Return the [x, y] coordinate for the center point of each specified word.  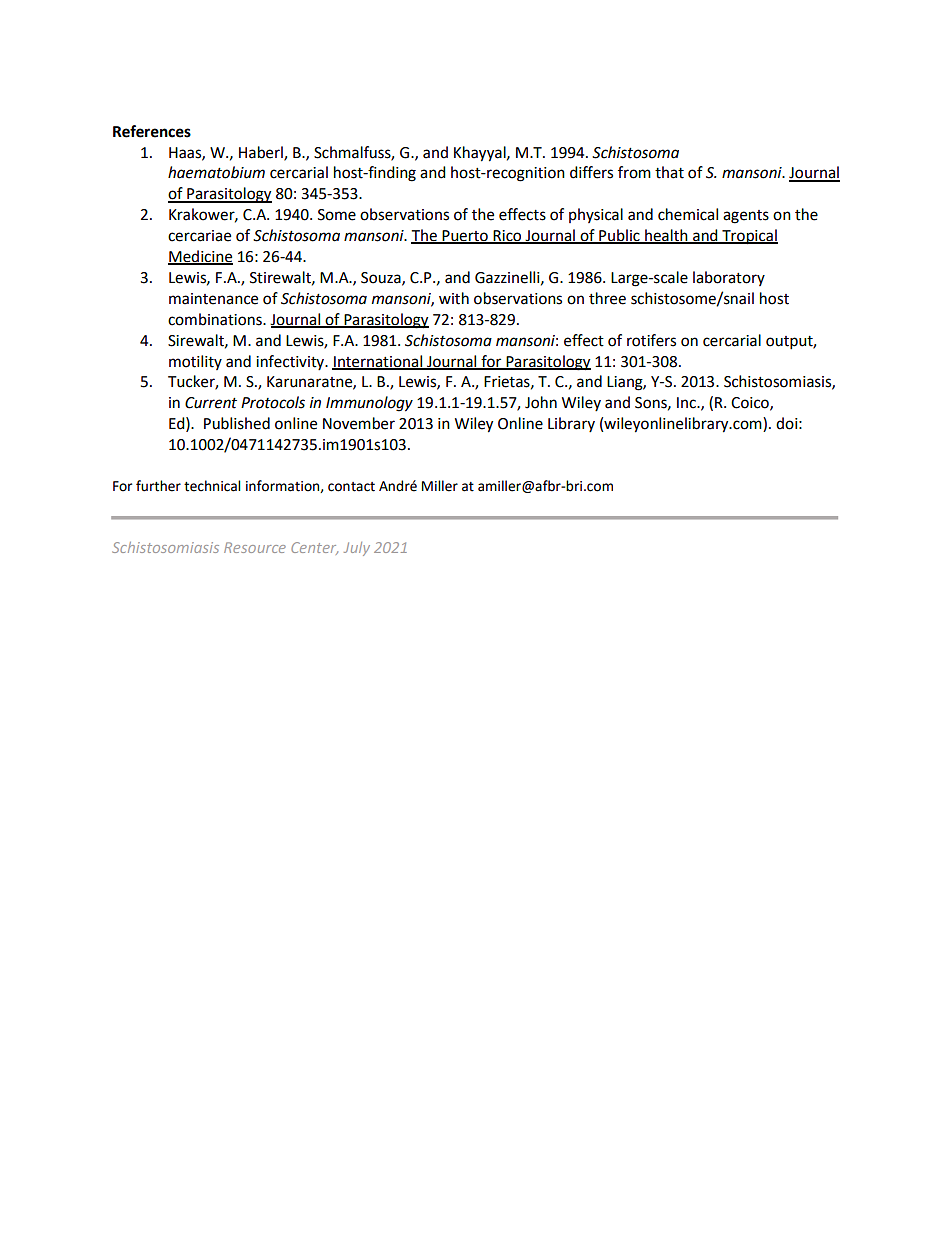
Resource [255, 547]
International [378, 362]
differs [591, 172]
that [669, 172]
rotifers [651, 340]
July [357, 549]
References [152, 131]
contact [351, 487]
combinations [216, 319]
